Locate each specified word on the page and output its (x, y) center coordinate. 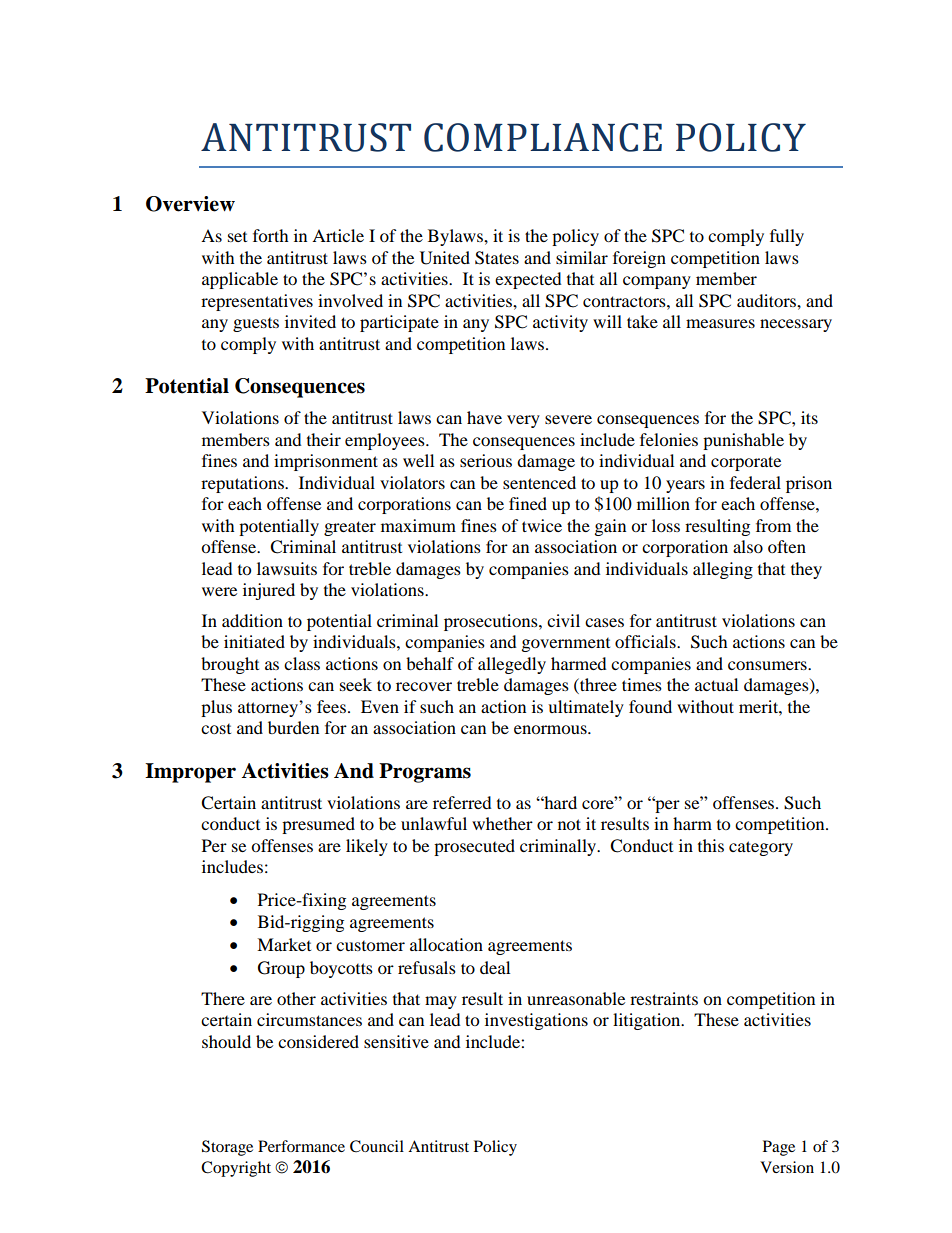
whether (502, 823)
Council (377, 1146)
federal (755, 482)
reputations (243, 484)
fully (787, 237)
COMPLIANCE (543, 137)
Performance (301, 1146)
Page (779, 1148)
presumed (318, 825)
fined (528, 503)
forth (271, 235)
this (711, 845)
